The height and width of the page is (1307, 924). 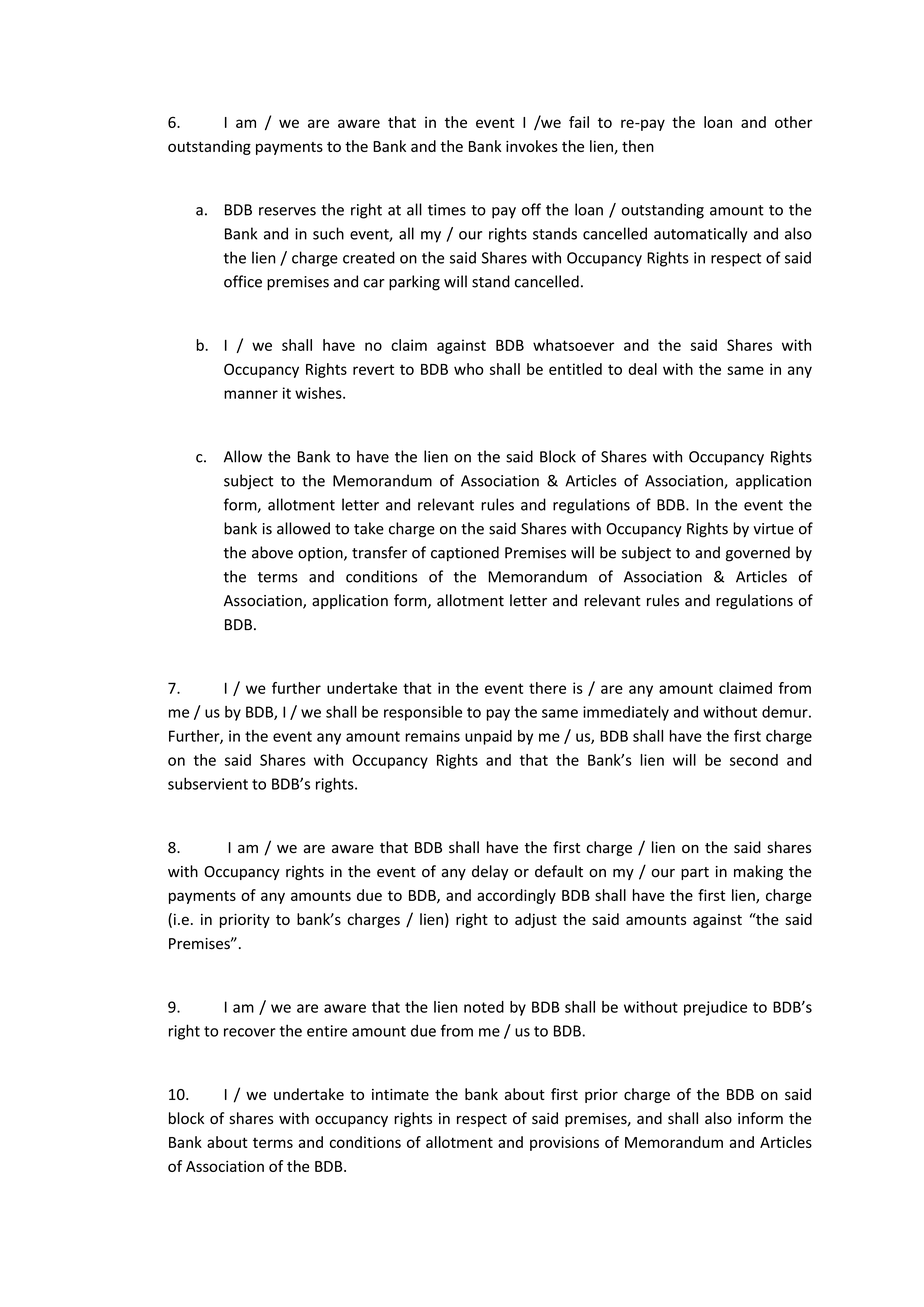 I want to click on provisions, so click(x=564, y=1143).
